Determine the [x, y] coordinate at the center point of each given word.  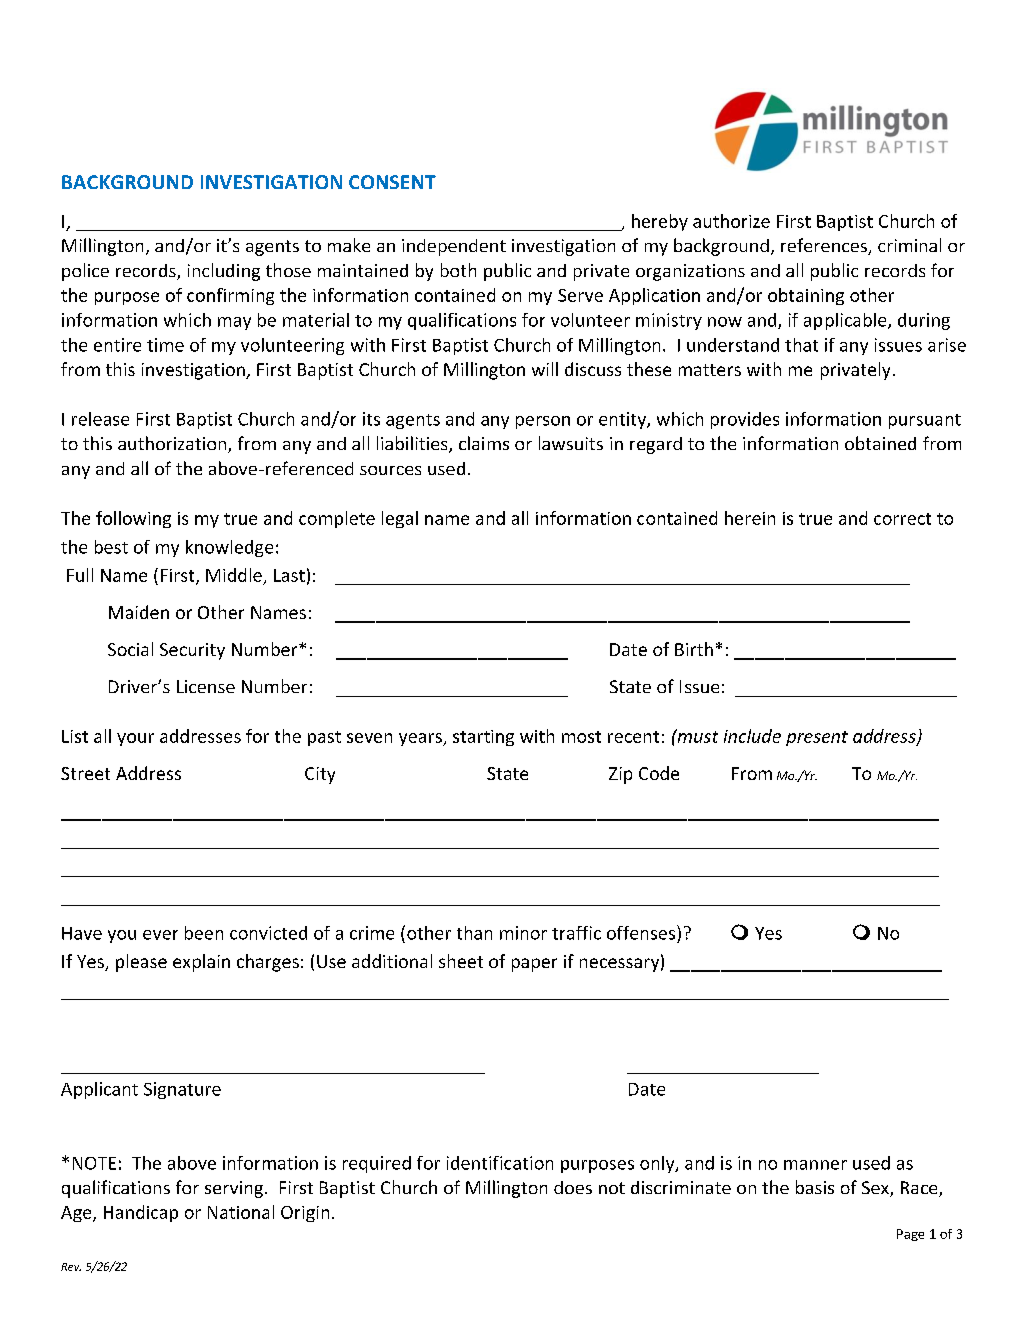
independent [454, 247]
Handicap [141, 1213]
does [573, 1187]
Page [910, 1235]
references [825, 246]
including [224, 272]
